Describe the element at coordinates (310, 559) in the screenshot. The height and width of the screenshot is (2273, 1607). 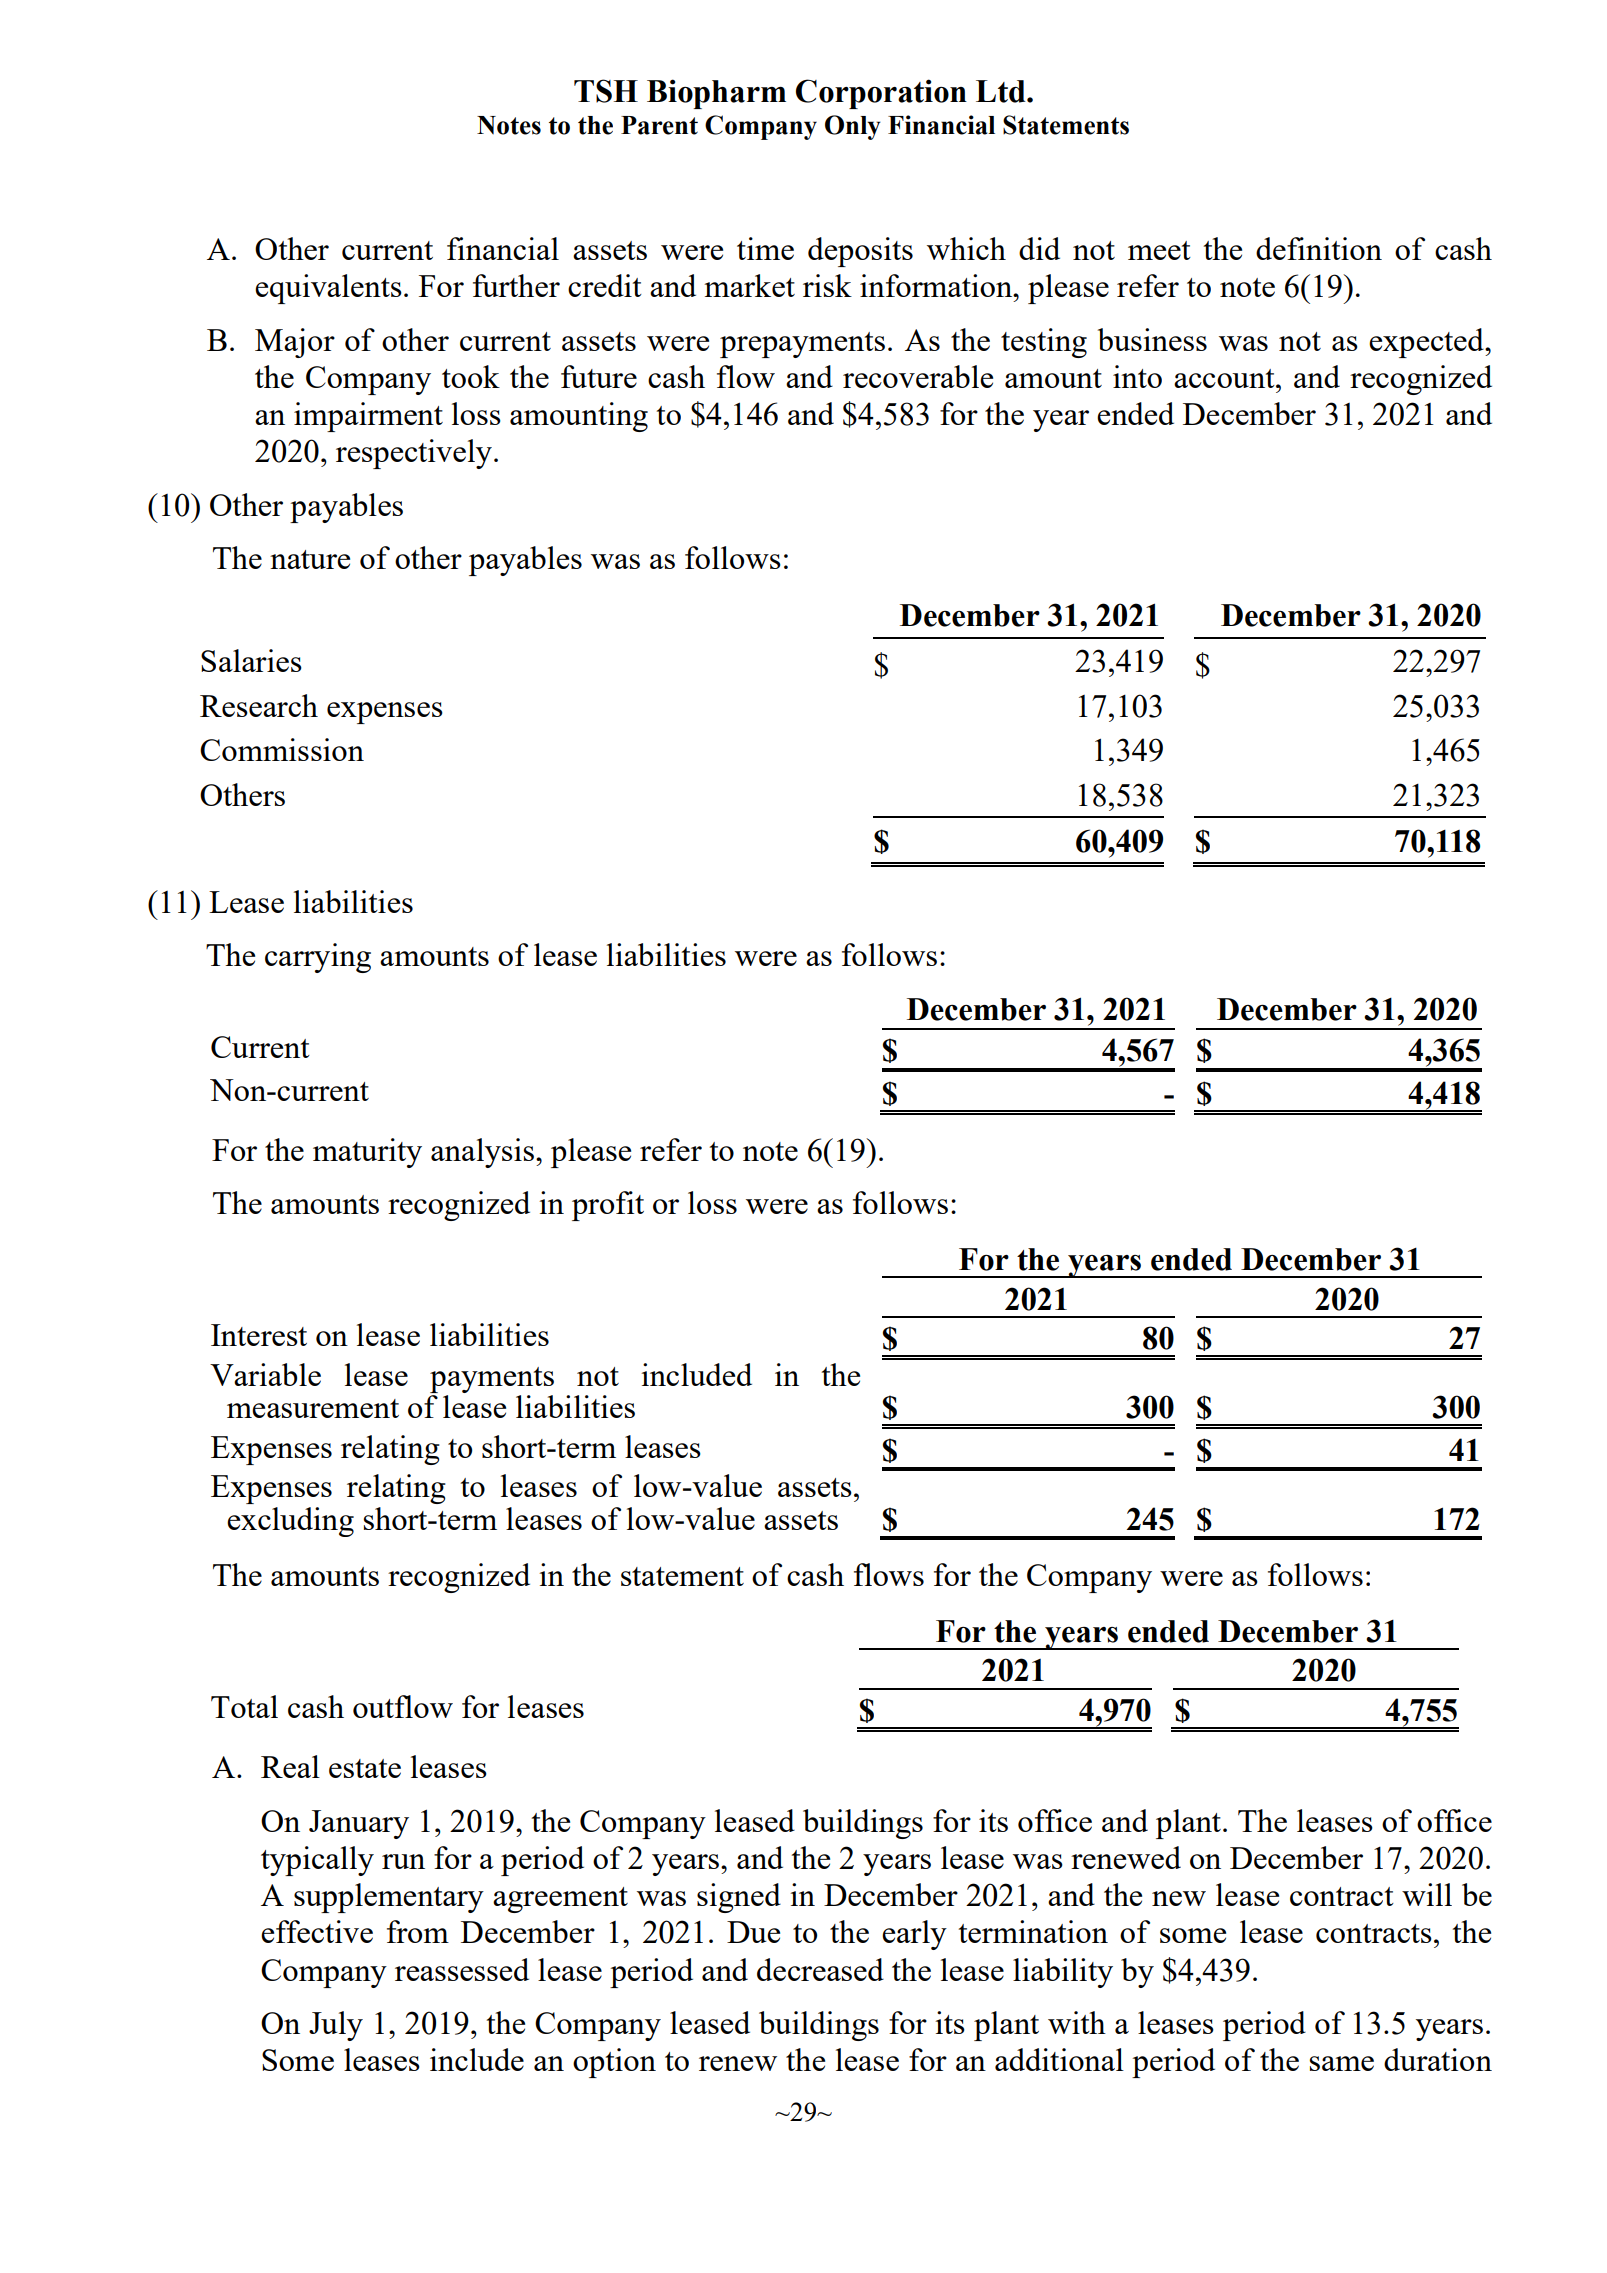
I see `nature` at that location.
